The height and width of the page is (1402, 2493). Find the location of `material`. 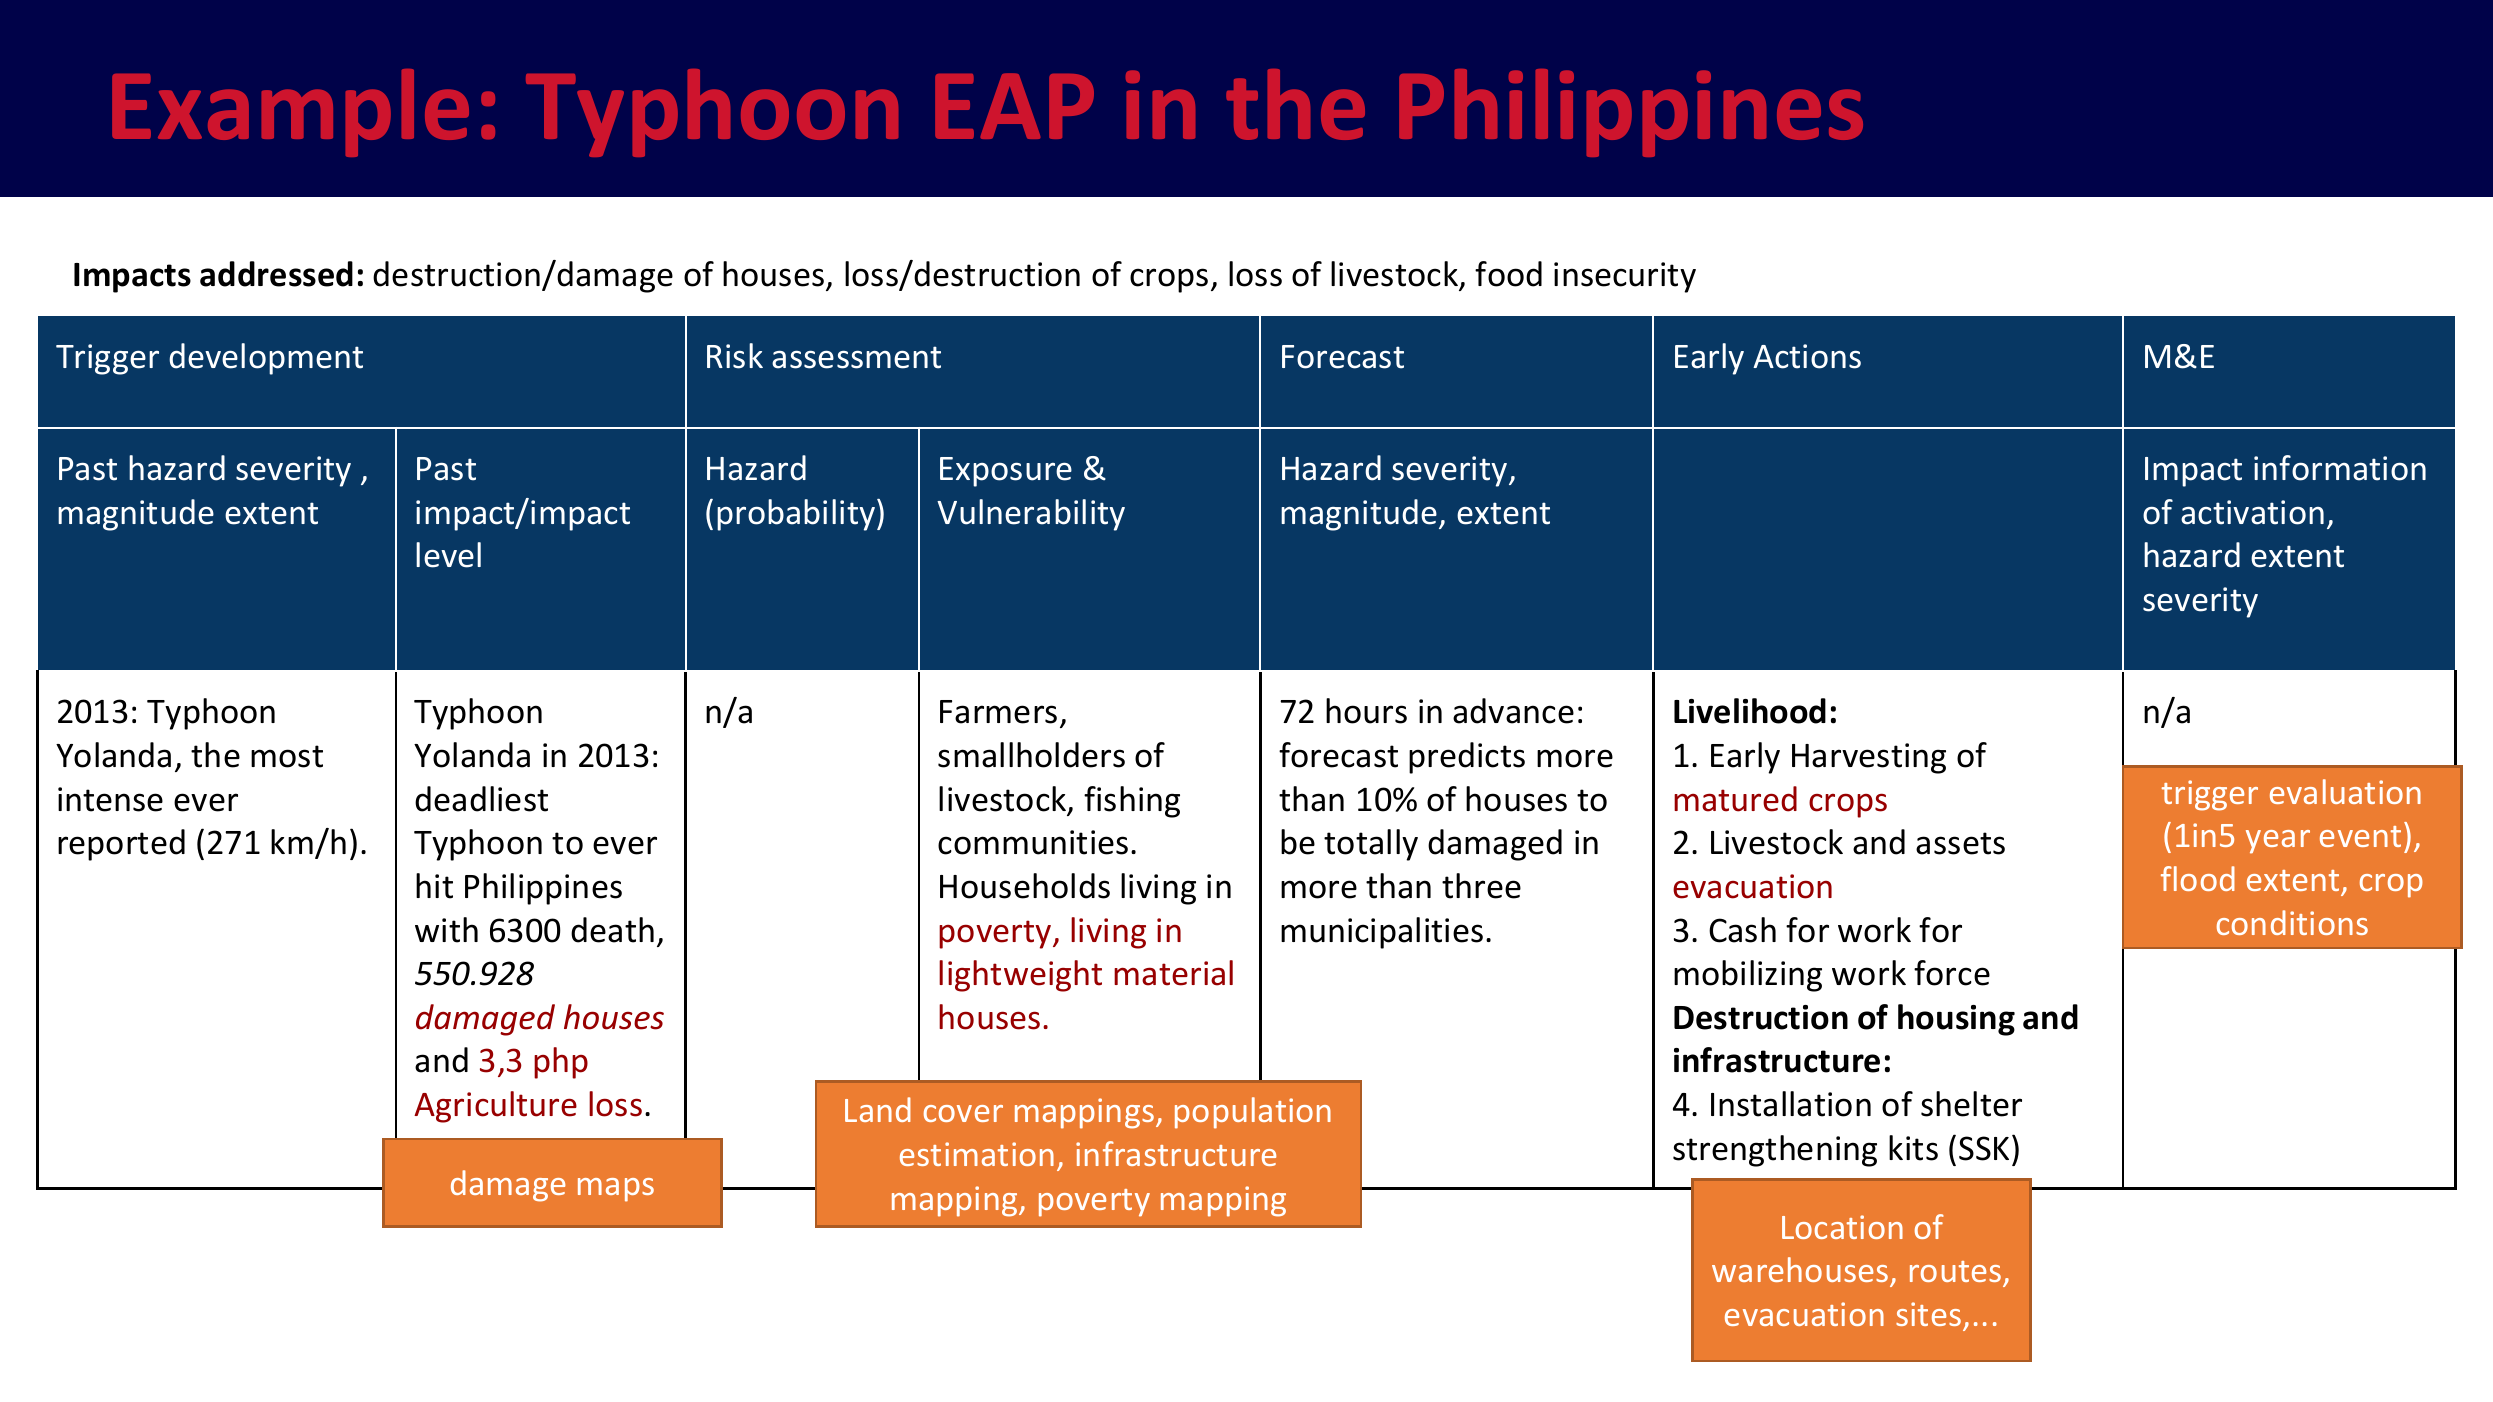

material is located at coordinates (1173, 973).
